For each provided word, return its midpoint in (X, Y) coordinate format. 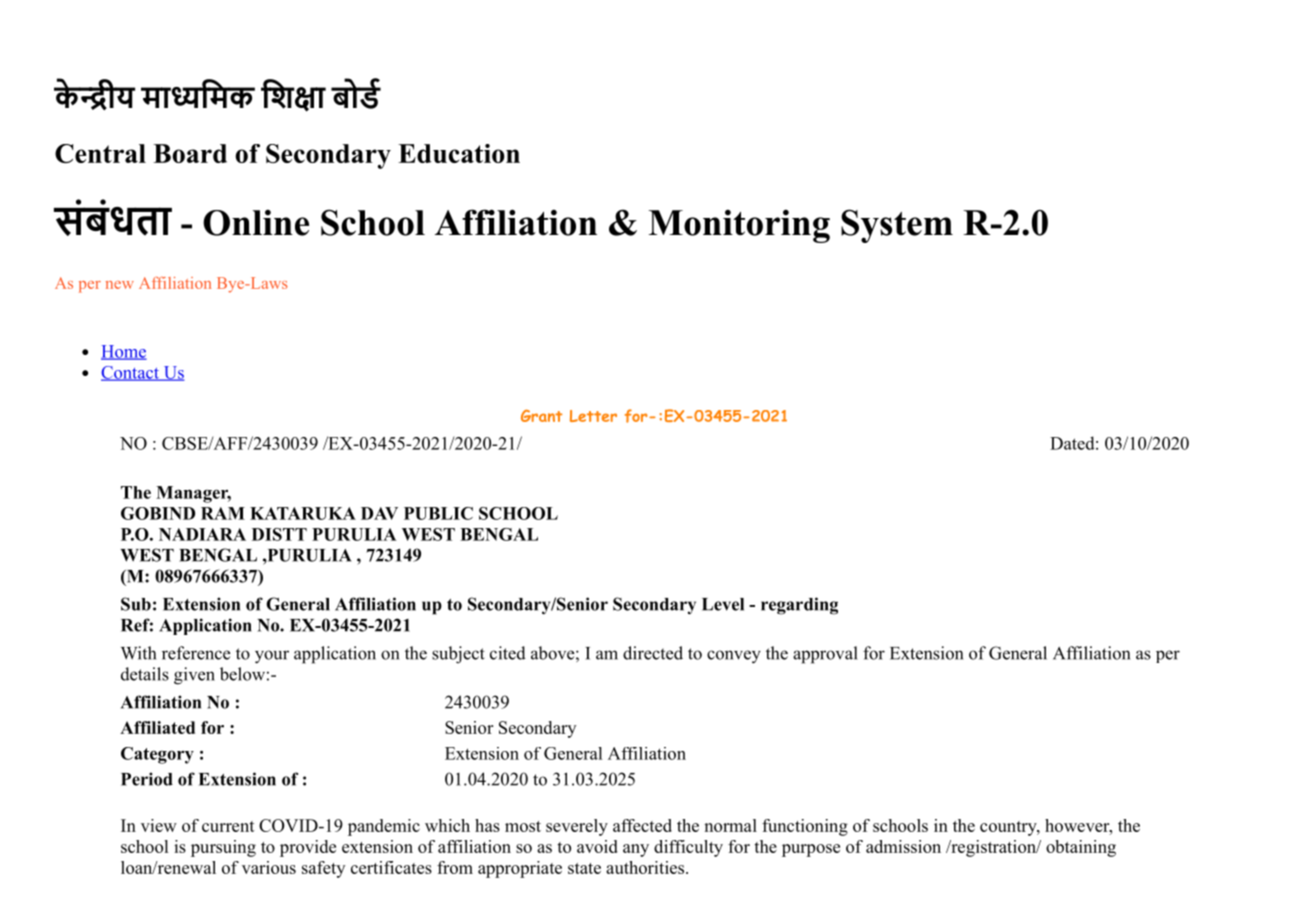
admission (903, 846)
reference (196, 653)
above (552, 653)
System (897, 226)
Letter (593, 416)
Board (190, 153)
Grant (541, 416)
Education (459, 153)
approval (825, 655)
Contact (131, 373)
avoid (597, 846)
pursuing (223, 848)
